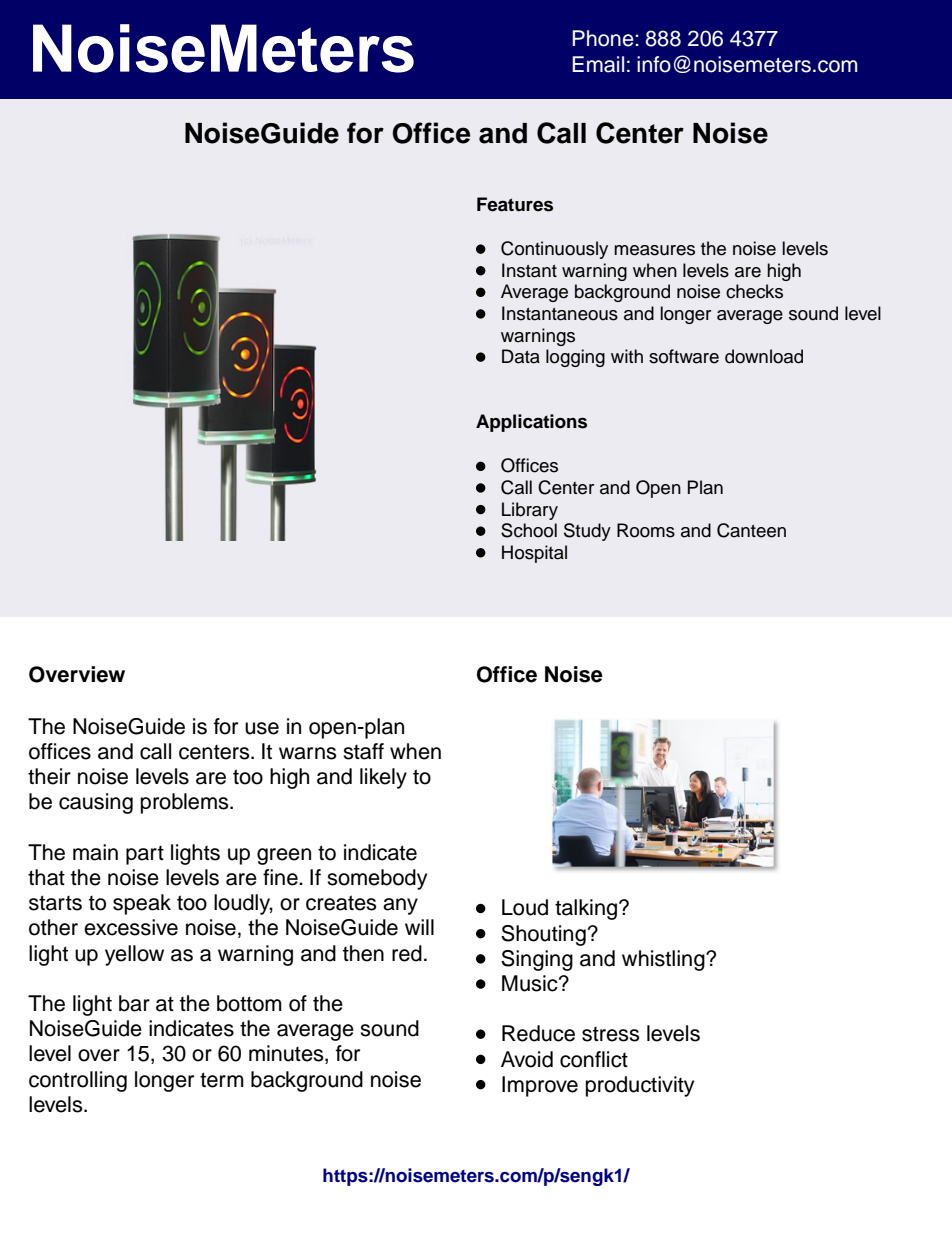 The height and width of the screenshot is (1233, 952). What do you see at coordinates (287, 1054) in the screenshot?
I see `minutes` at bounding box center [287, 1054].
